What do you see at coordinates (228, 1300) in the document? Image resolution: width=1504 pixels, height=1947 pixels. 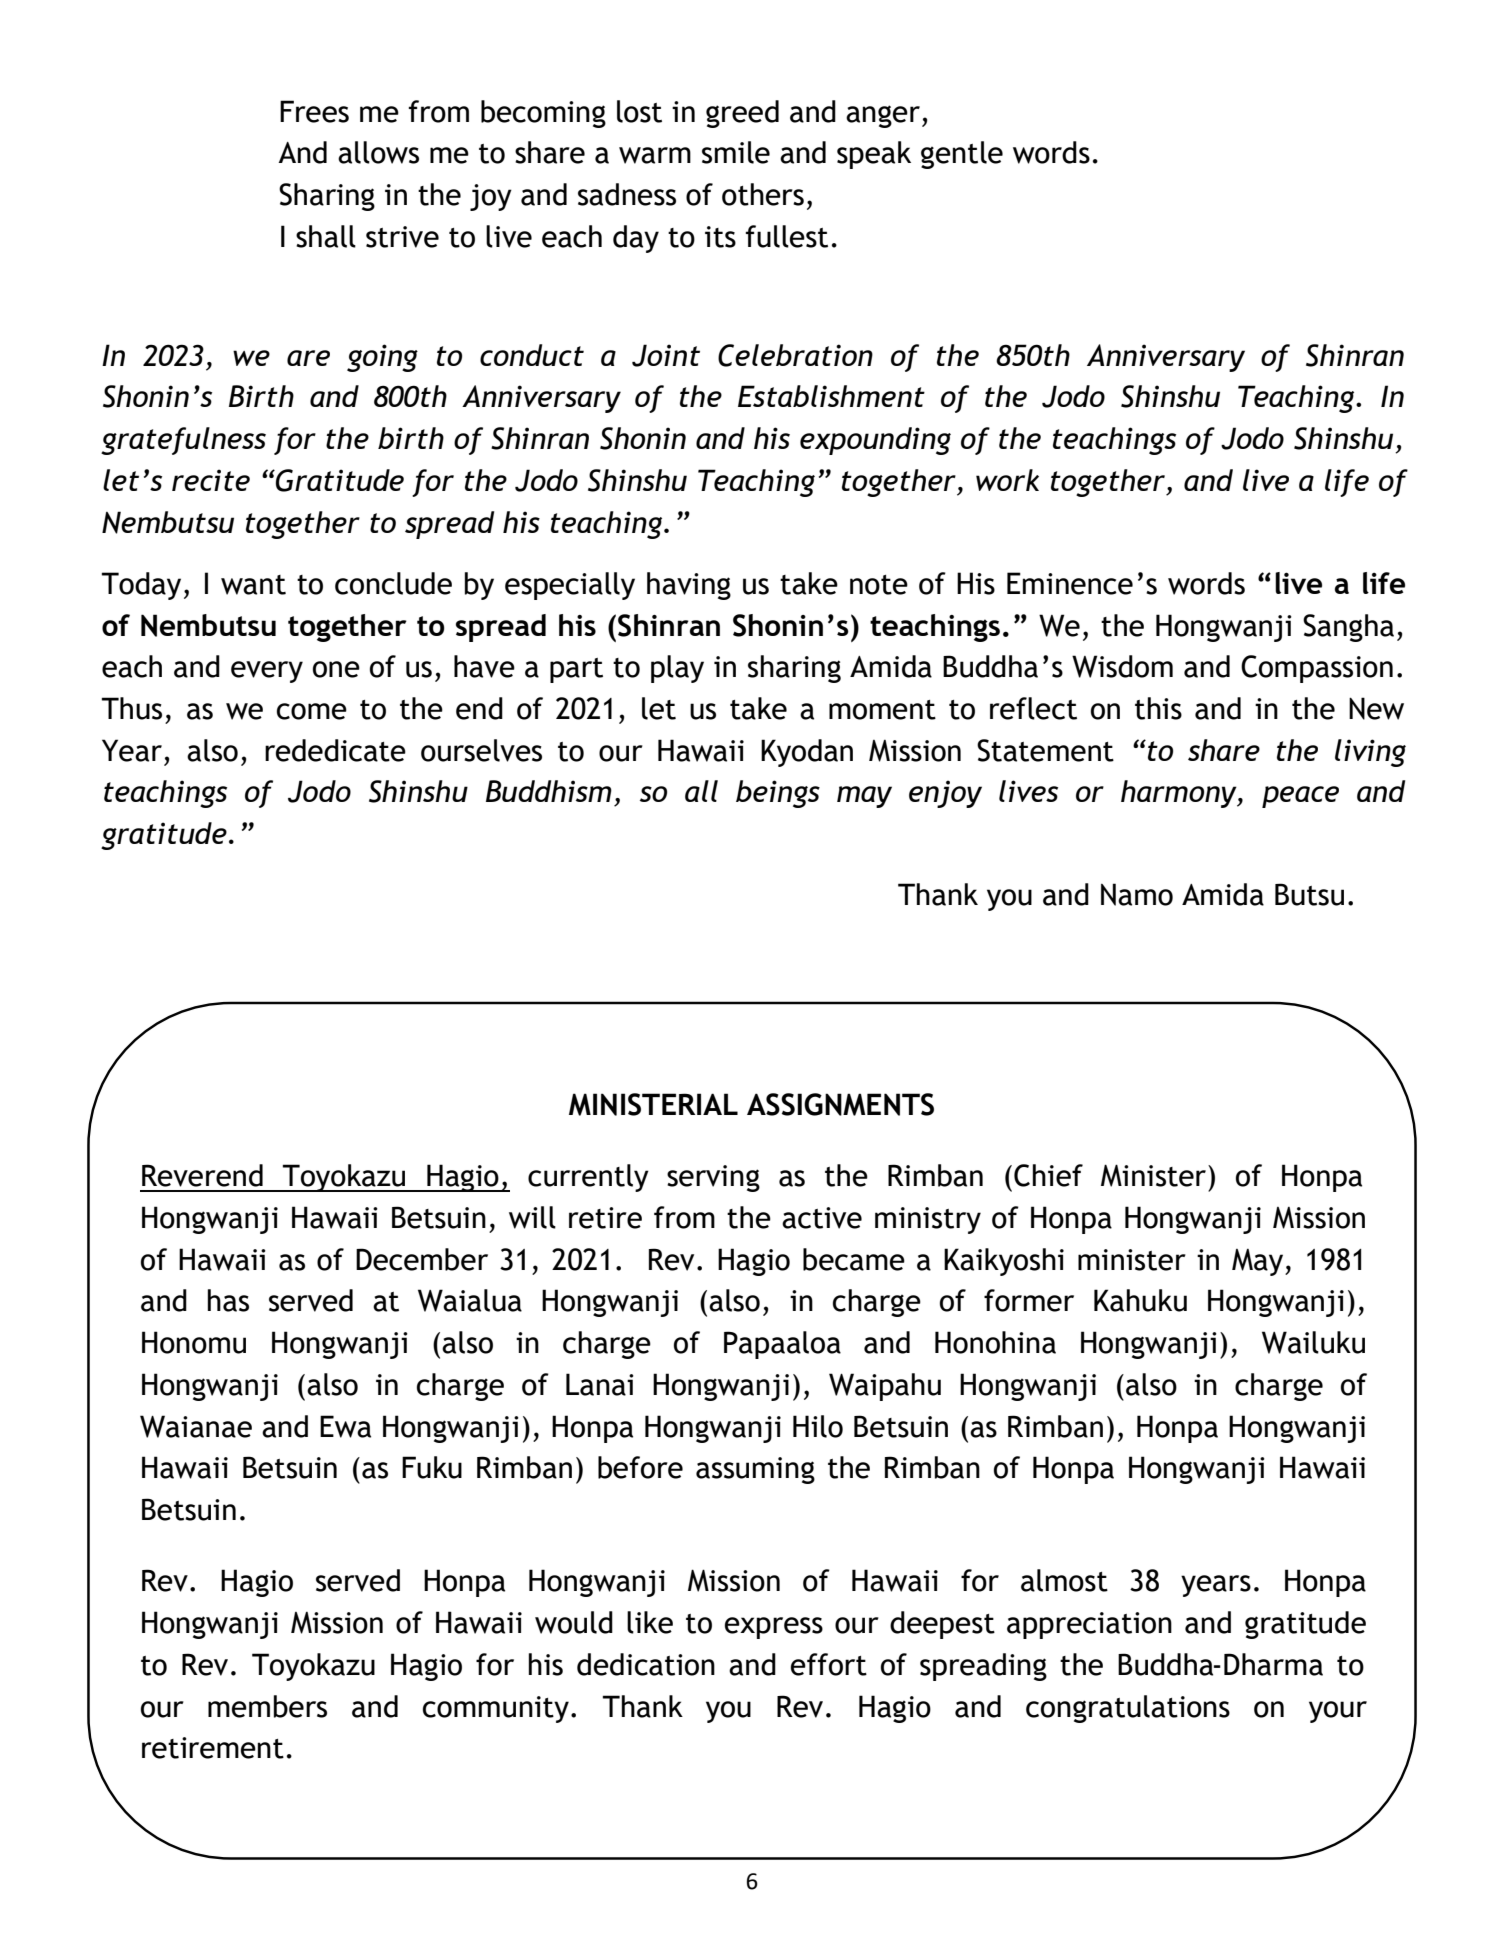 I see `has` at bounding box center [228, 1300].
